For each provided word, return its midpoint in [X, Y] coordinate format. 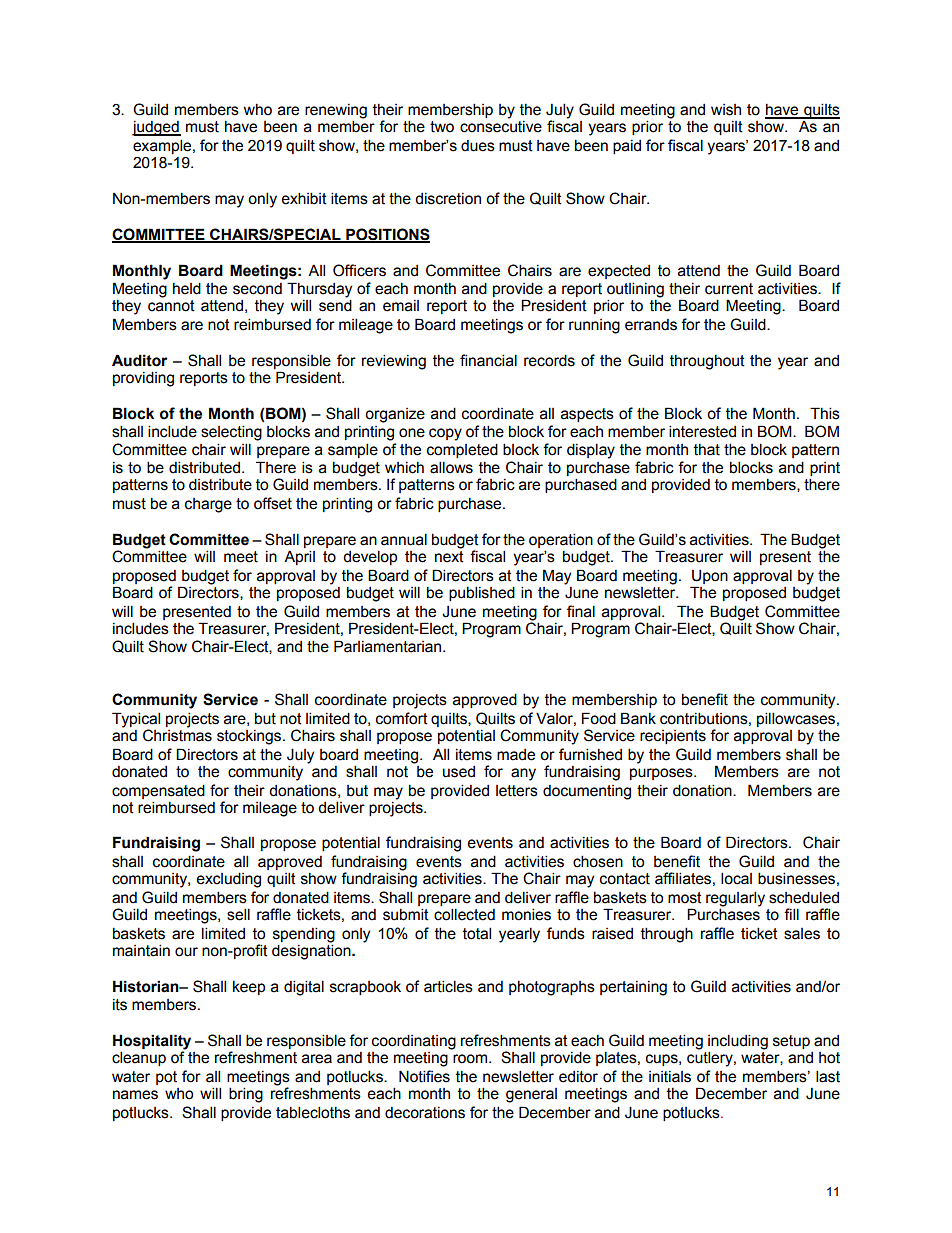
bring [246, 1095]
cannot [171, 306]
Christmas [177, 734]
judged [156, 128]
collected [464, 914]
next [449, 557]
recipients [673, 737]
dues [478, 146]
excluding [228, 880]
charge [208, 505]
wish [726, 110]
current [729, 289]
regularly [735, 900]
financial [488, 360]
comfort [402, 718]
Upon [710, 576]
